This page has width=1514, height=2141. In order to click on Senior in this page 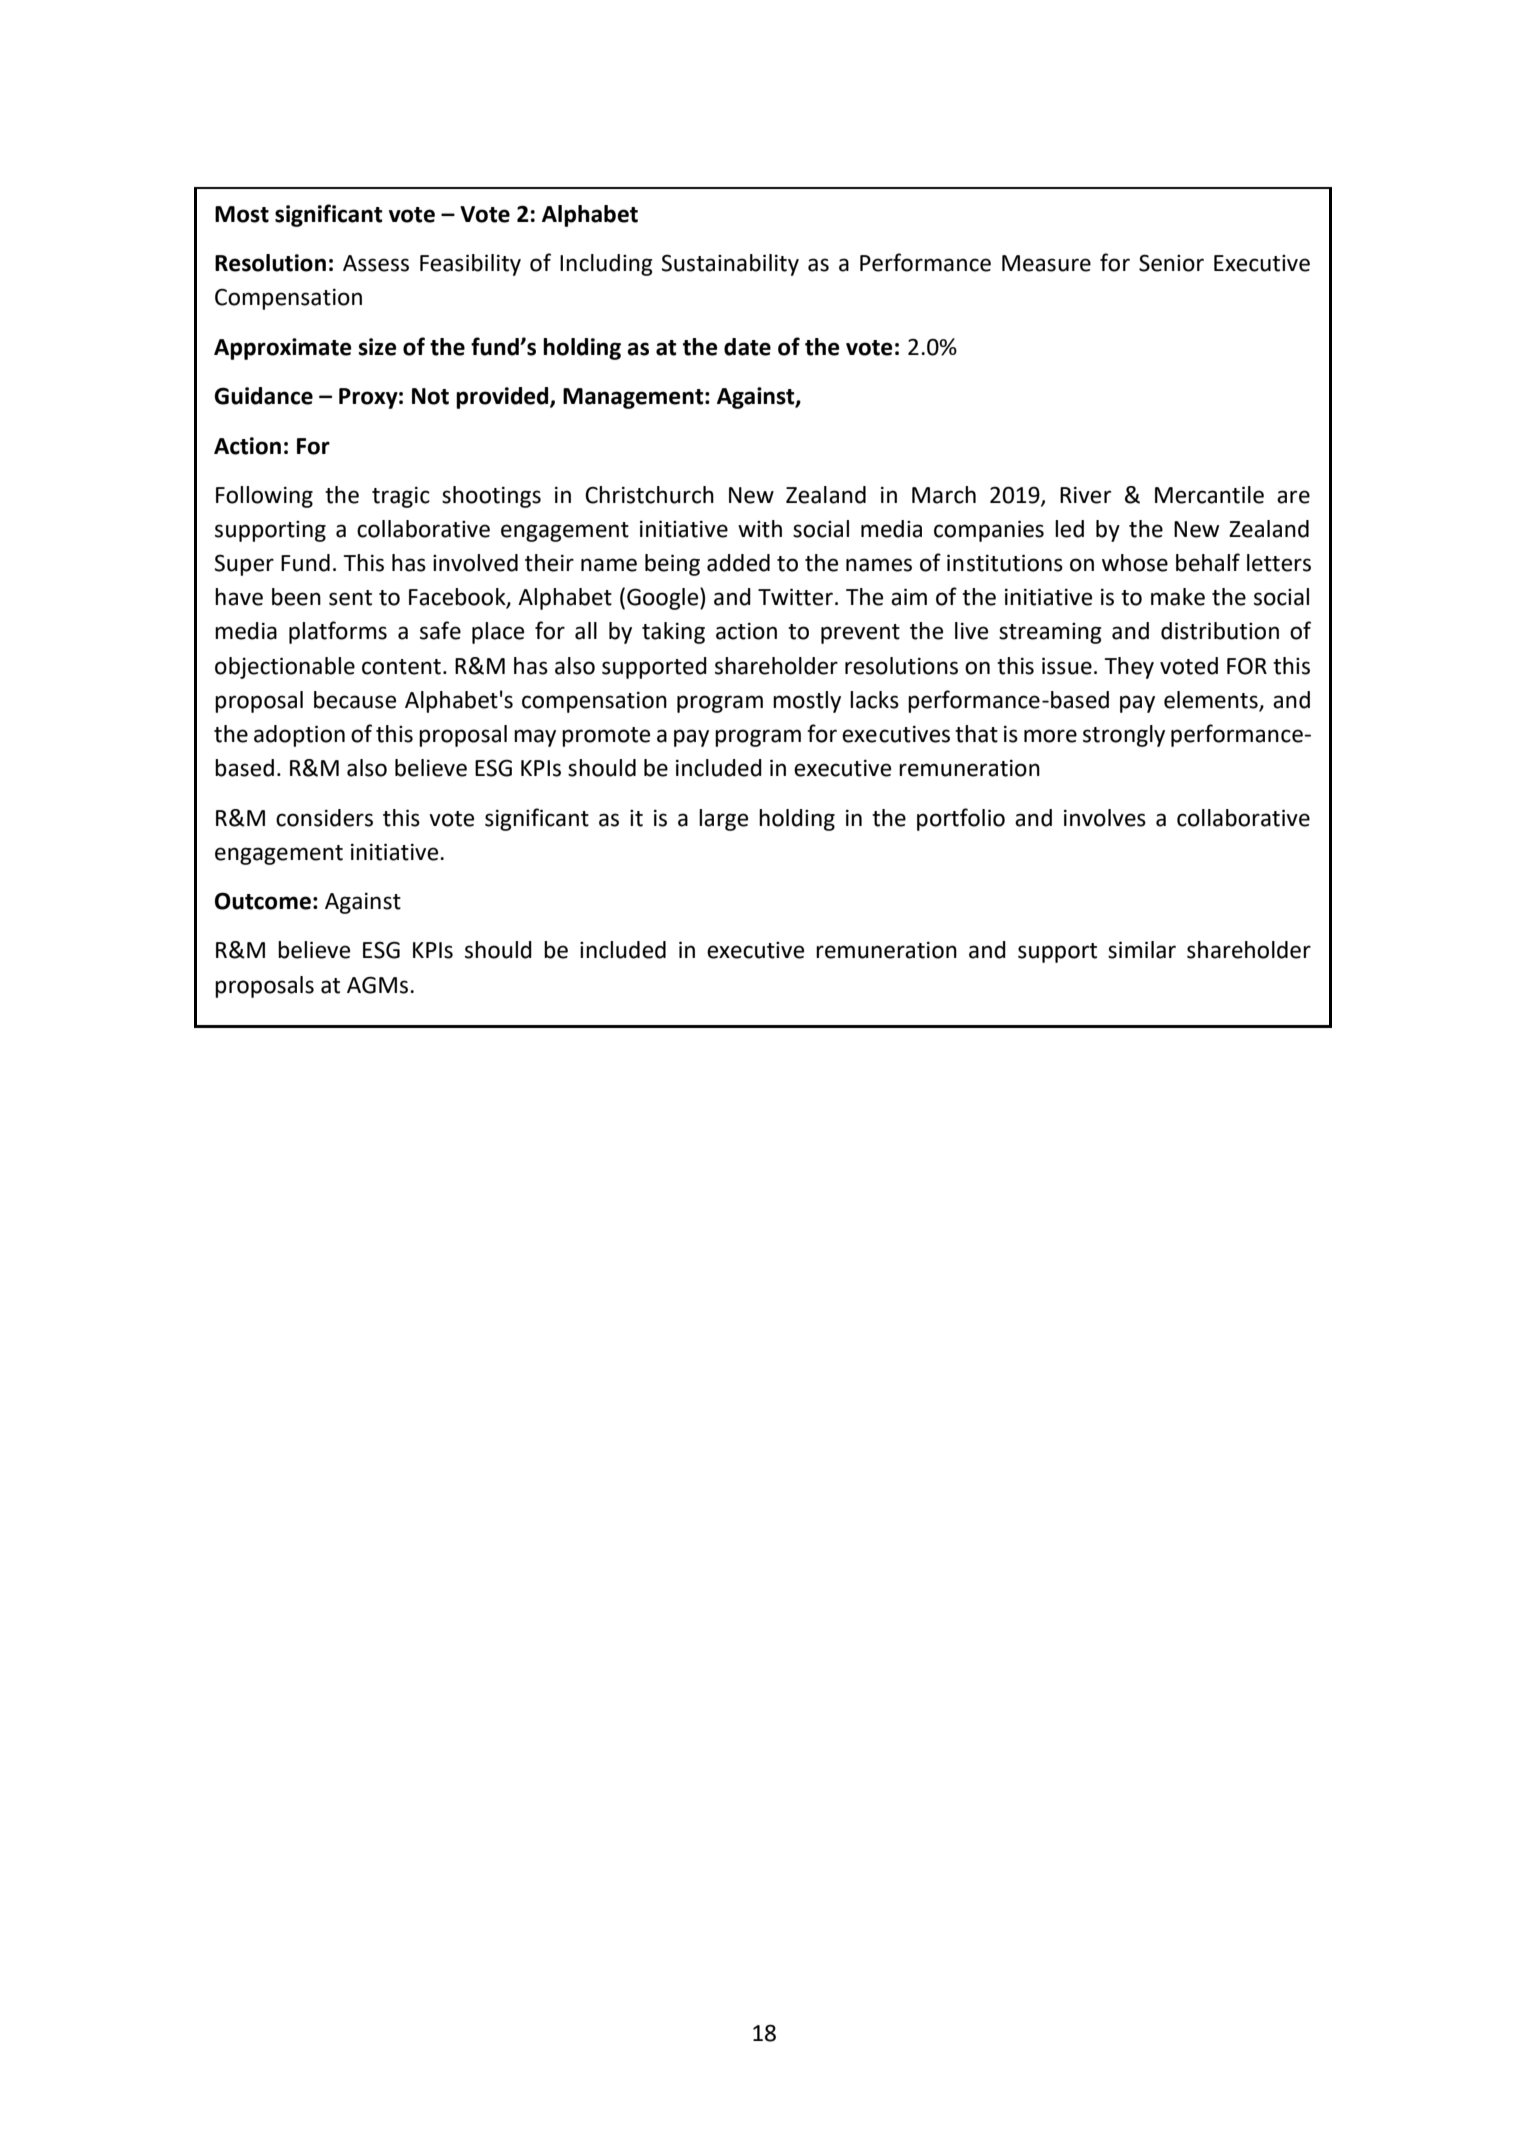, I will do `click(1171, 263)`.
